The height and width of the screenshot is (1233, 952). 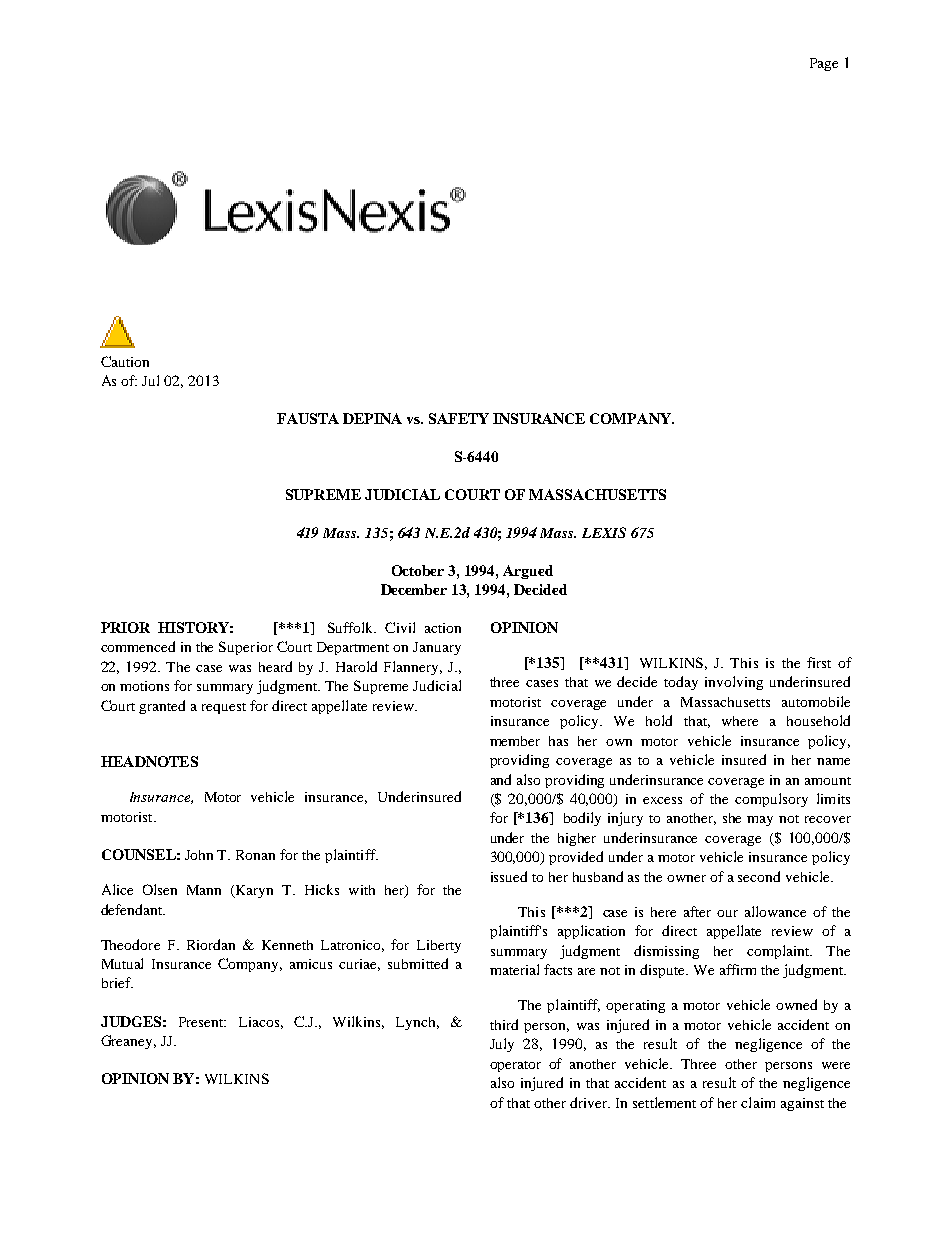 What do you see at coordinates (528, 572) in the screenshot?
I see `Argued` at bounding box center [528, 572].
